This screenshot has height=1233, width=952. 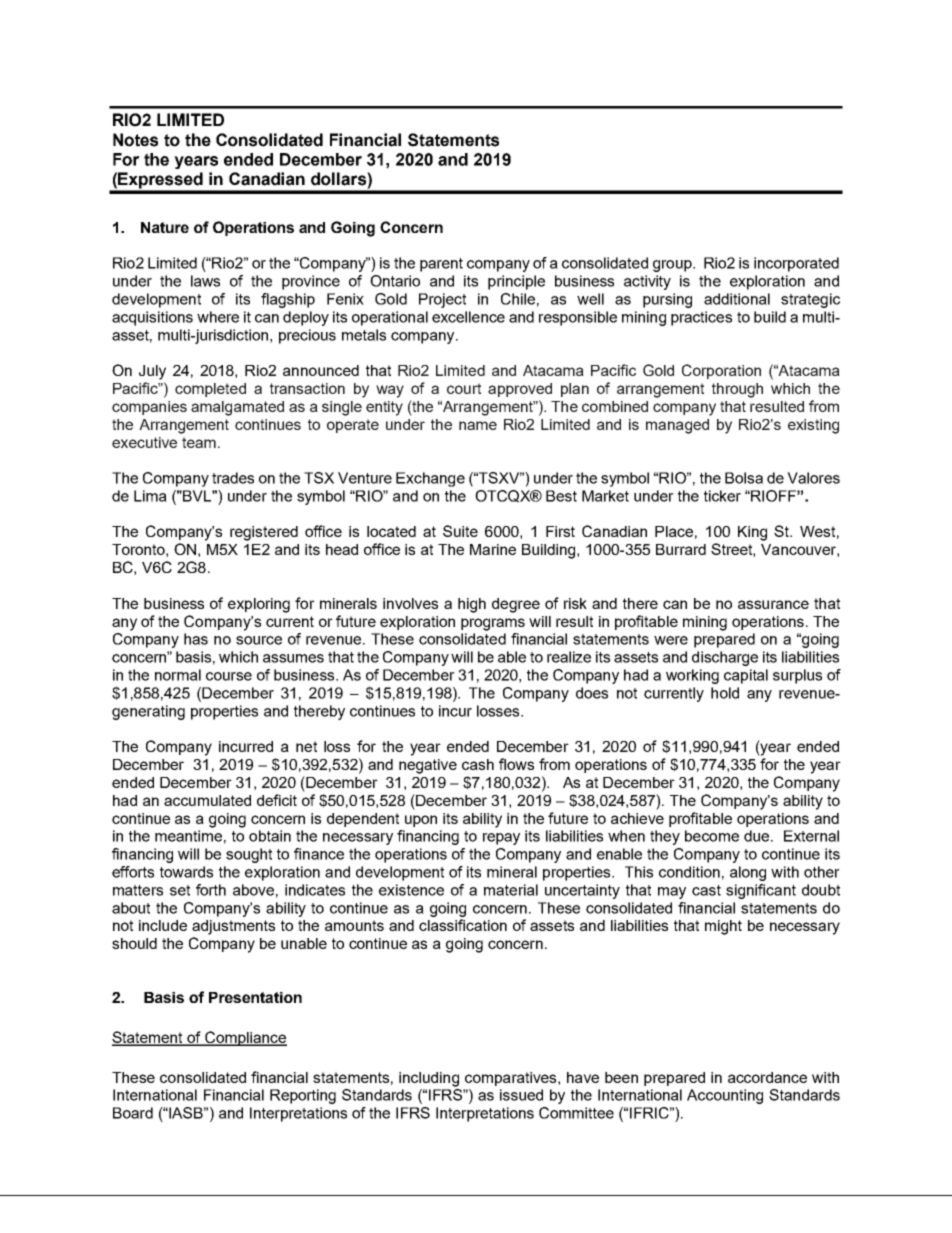 I want to click on trades, so click(x=233, y=478).
